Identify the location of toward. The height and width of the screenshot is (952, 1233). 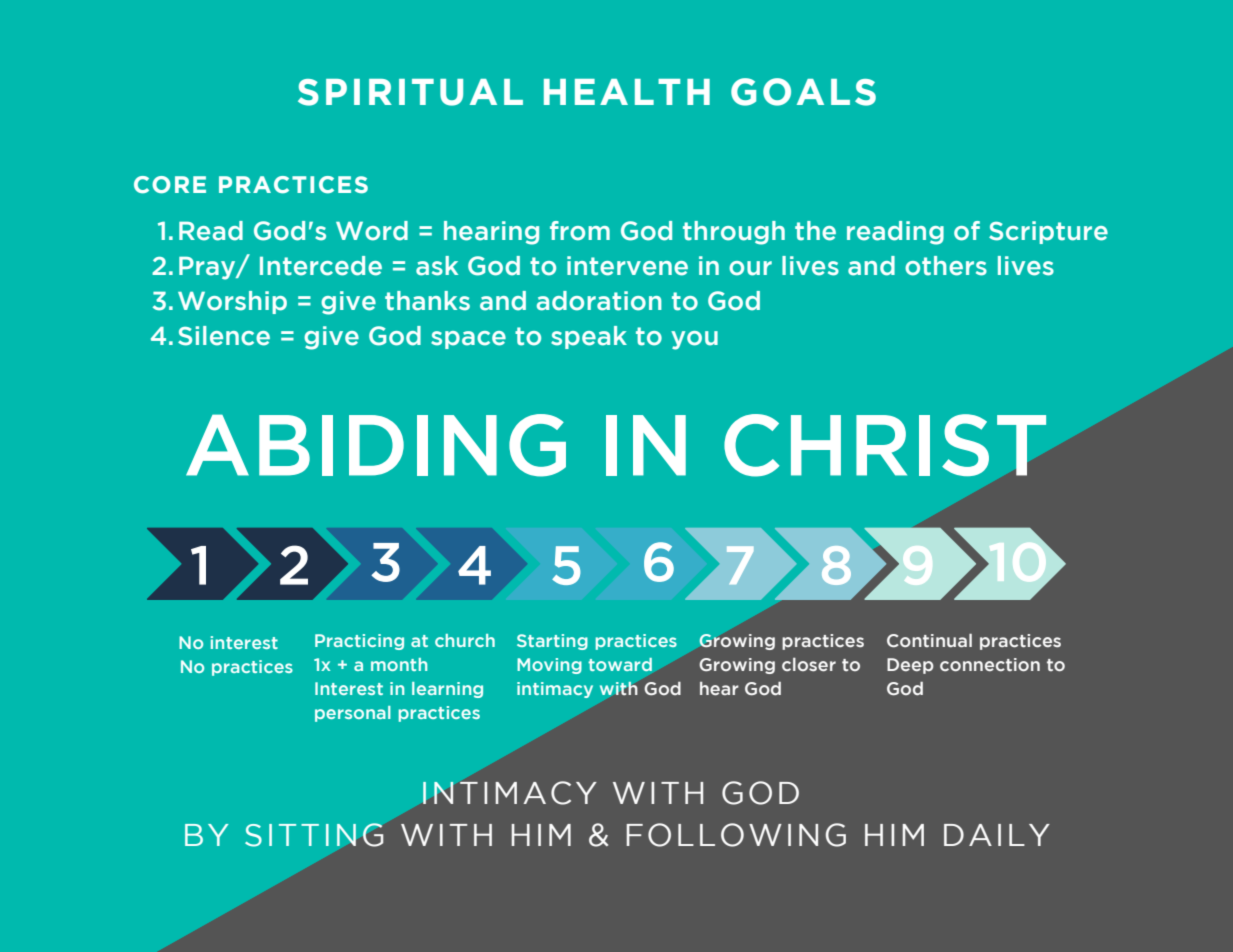
(620, 664).
